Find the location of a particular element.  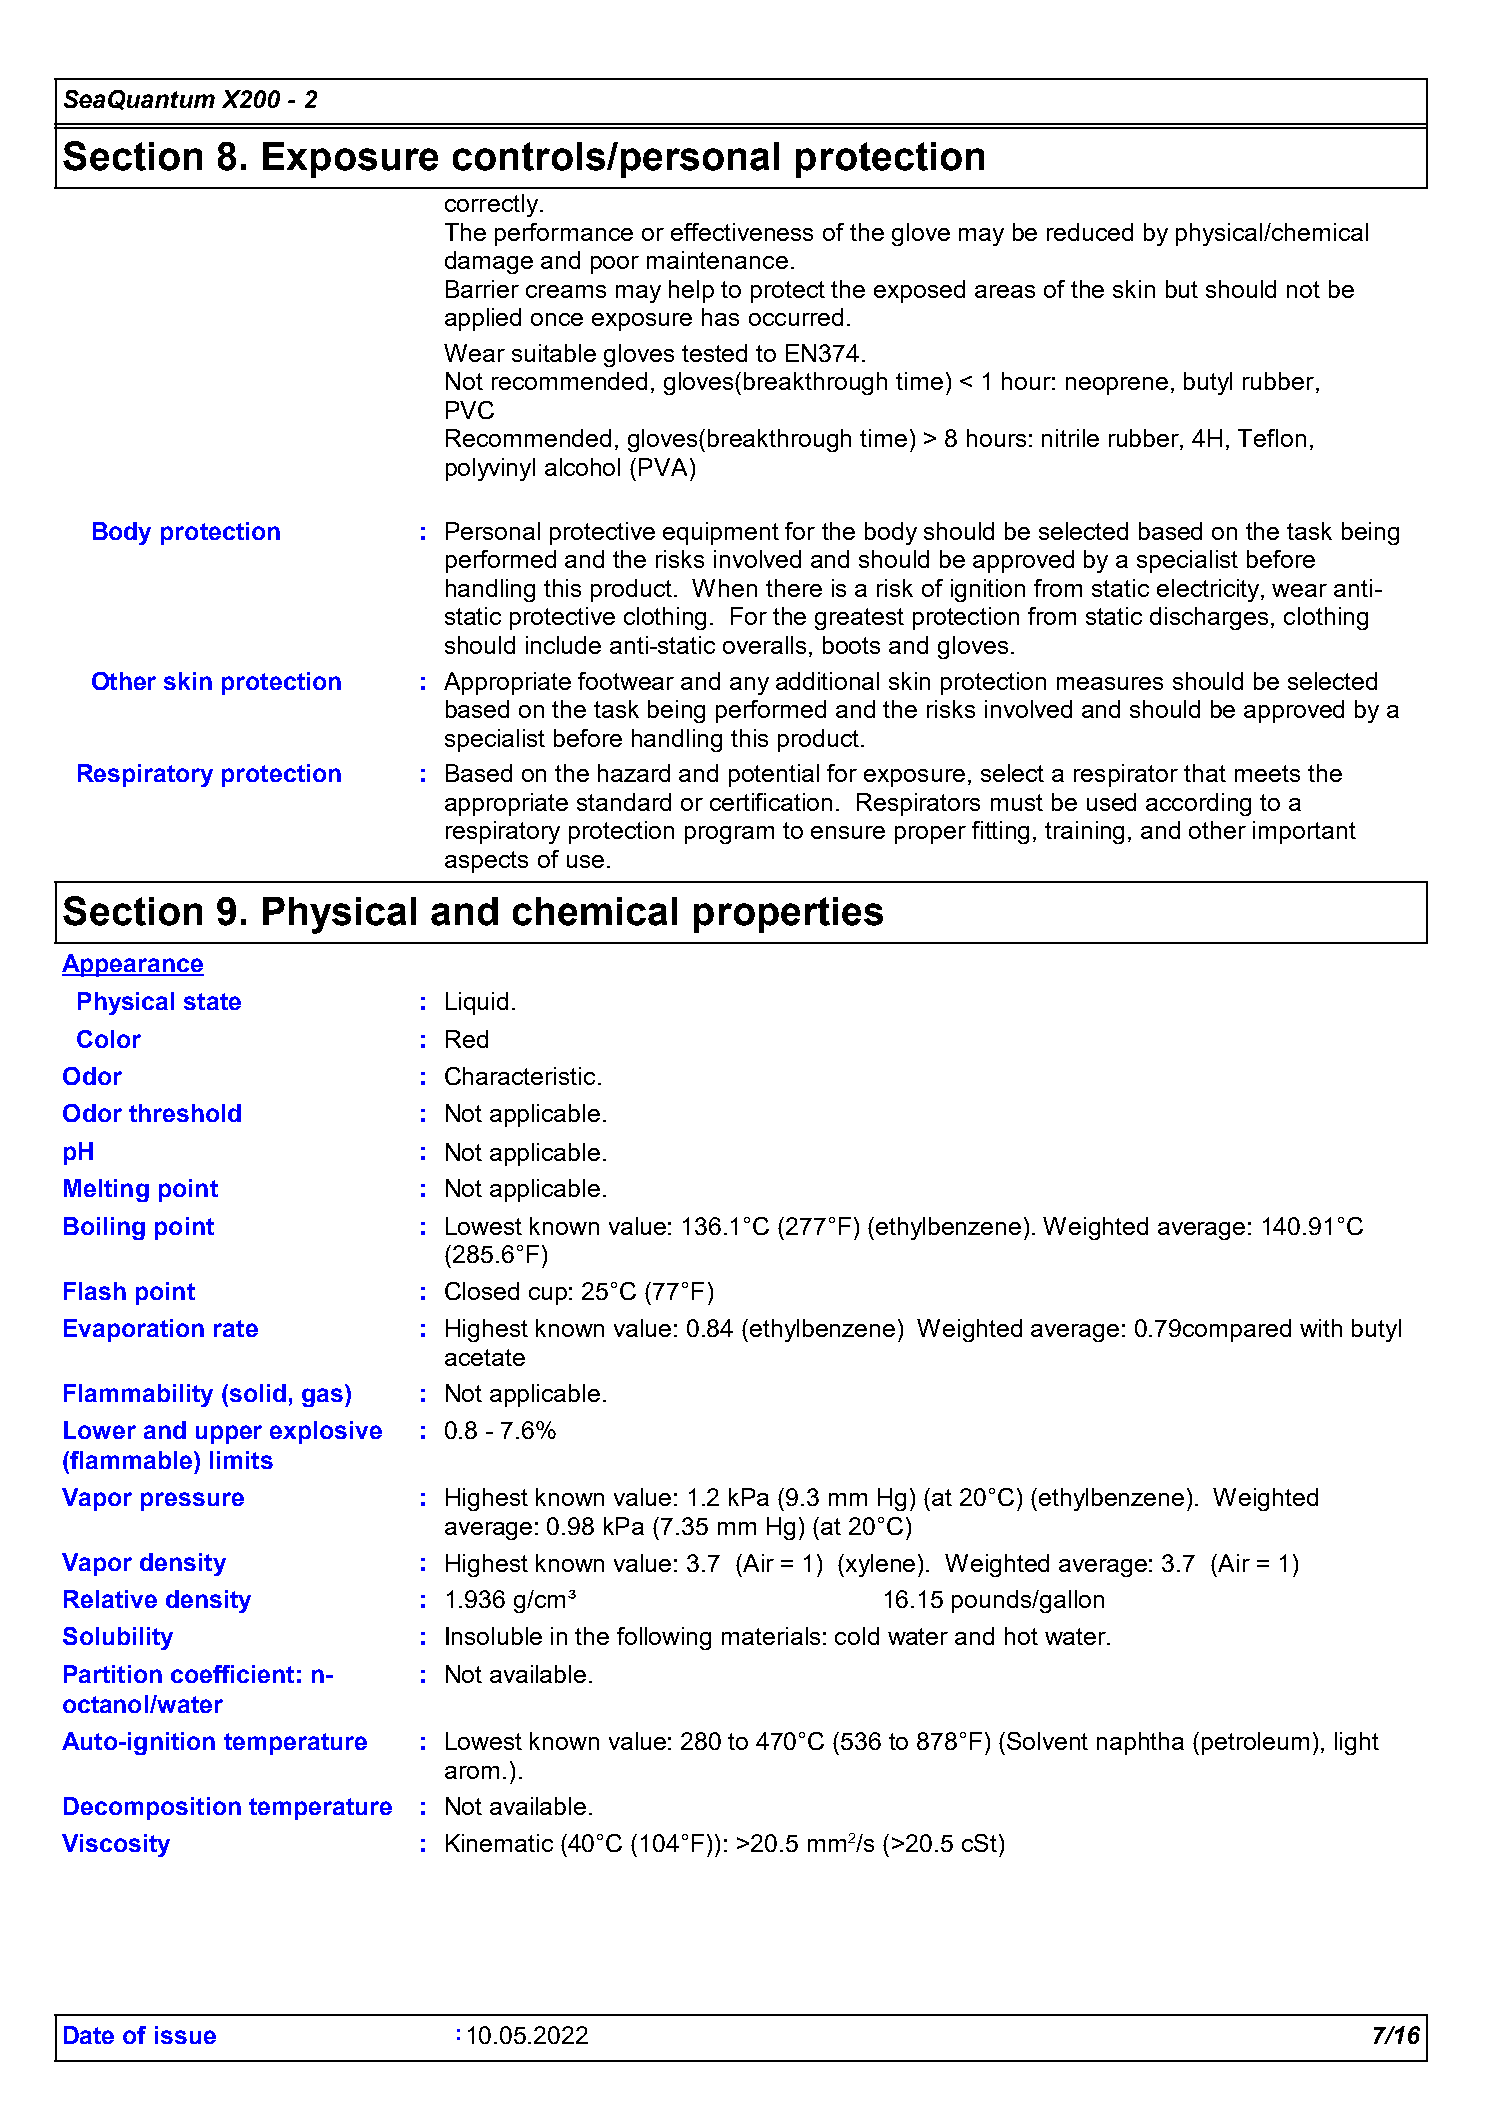

Characteristic is located at coordinates (520, 1076).
